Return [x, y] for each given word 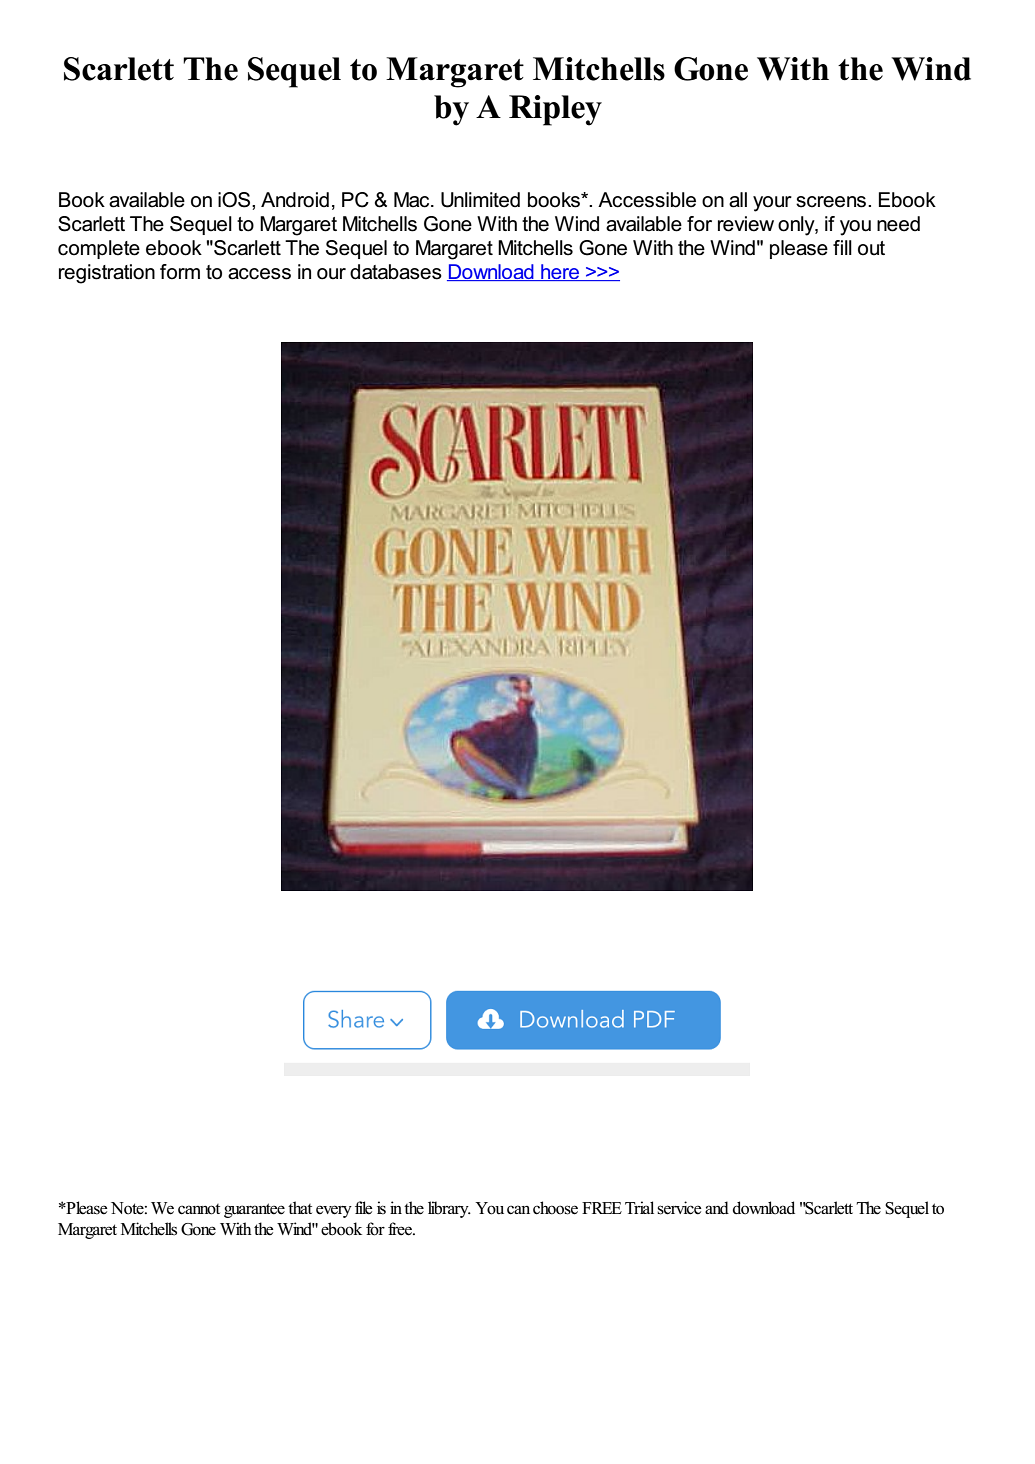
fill [842, 247]
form [180, 272]
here [560, 272]
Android [295, 200]
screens [832, 202]
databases [396, 272]
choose [555, 1208]
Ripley [555, 110]
